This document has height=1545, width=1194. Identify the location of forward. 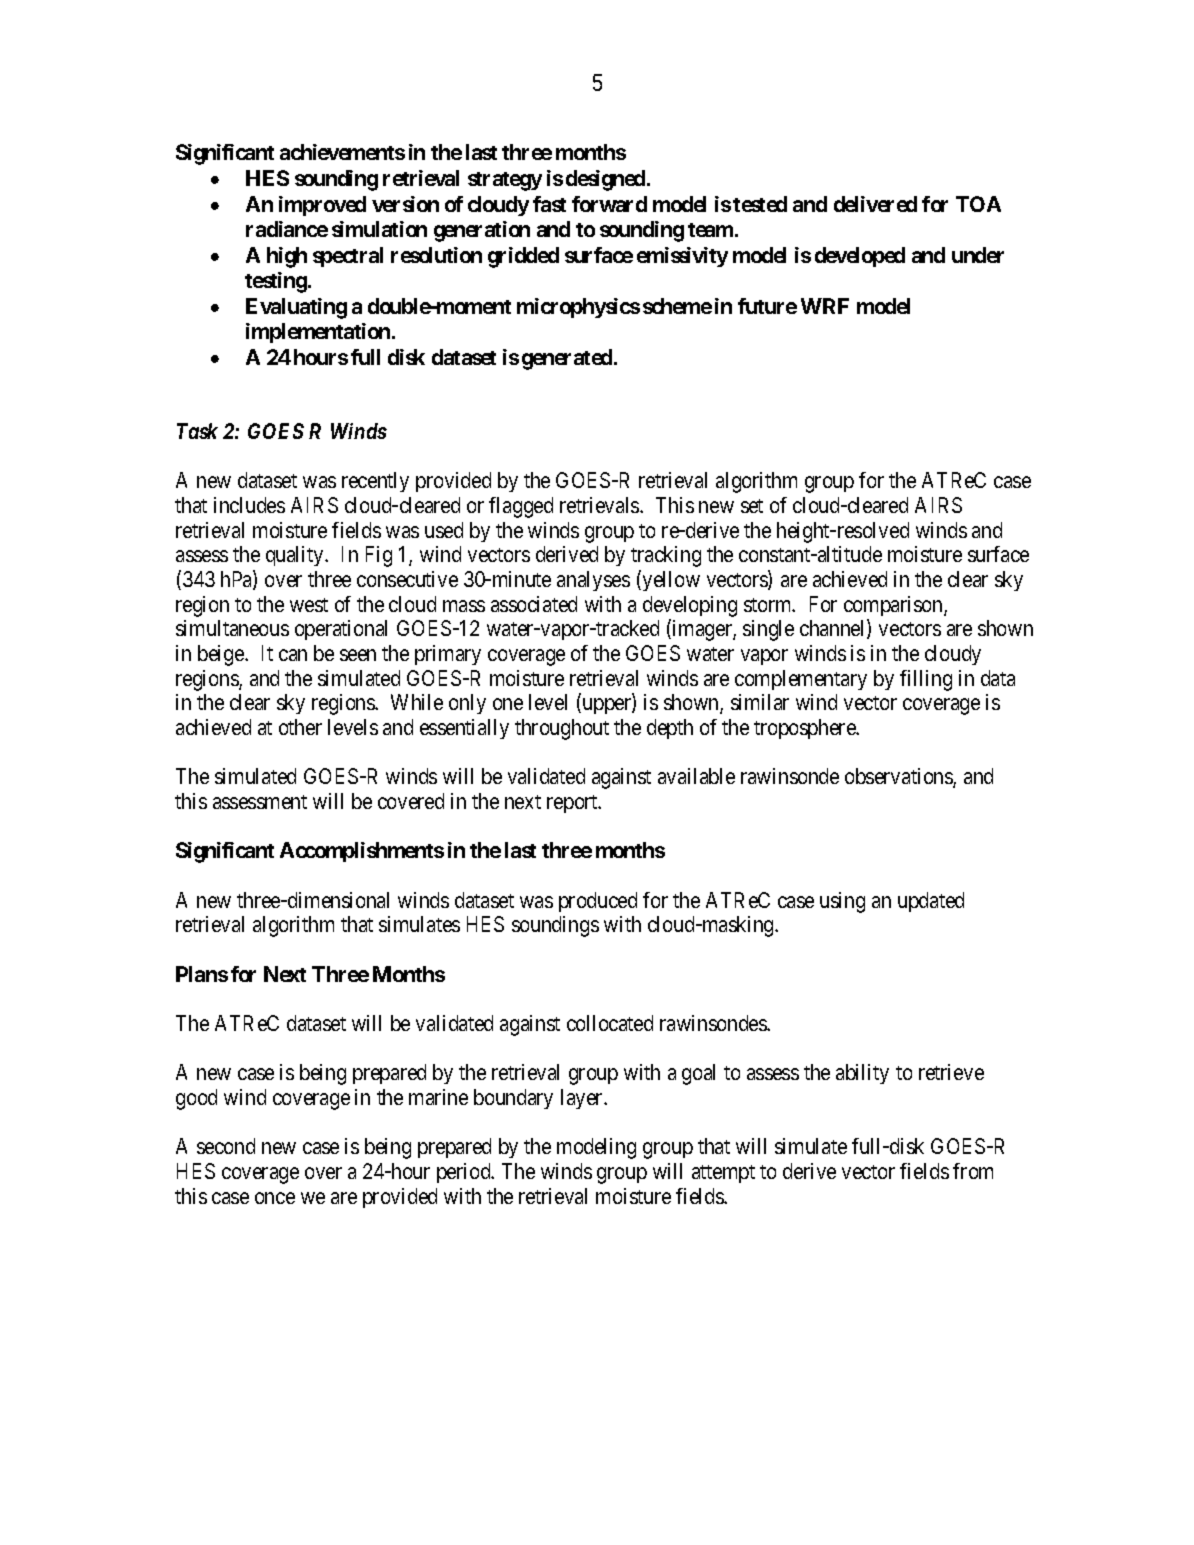
(609, 204).
